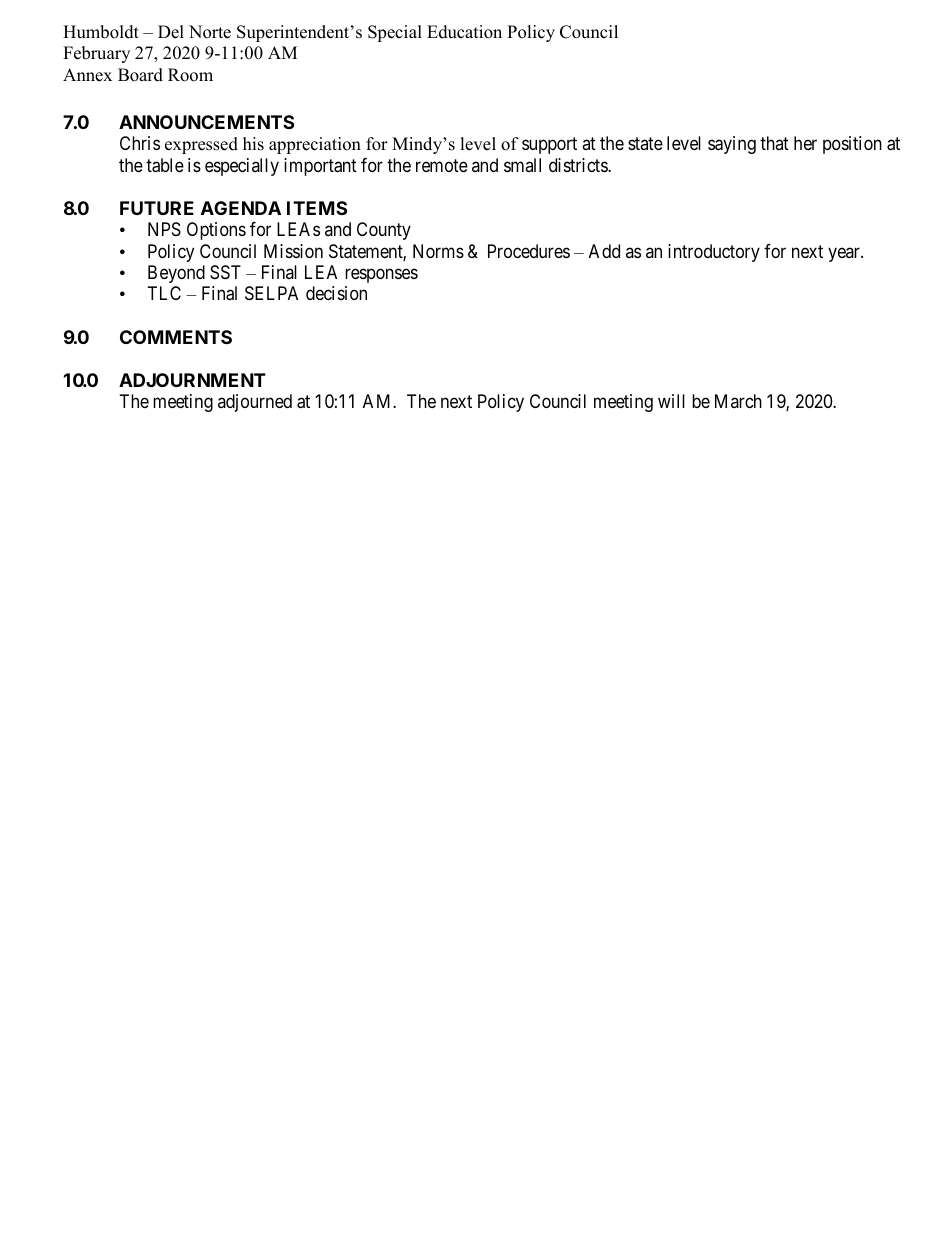 Image resolution: width=952 pixels, height=1233 pixels. I want to click on will, so click(671, 401).
